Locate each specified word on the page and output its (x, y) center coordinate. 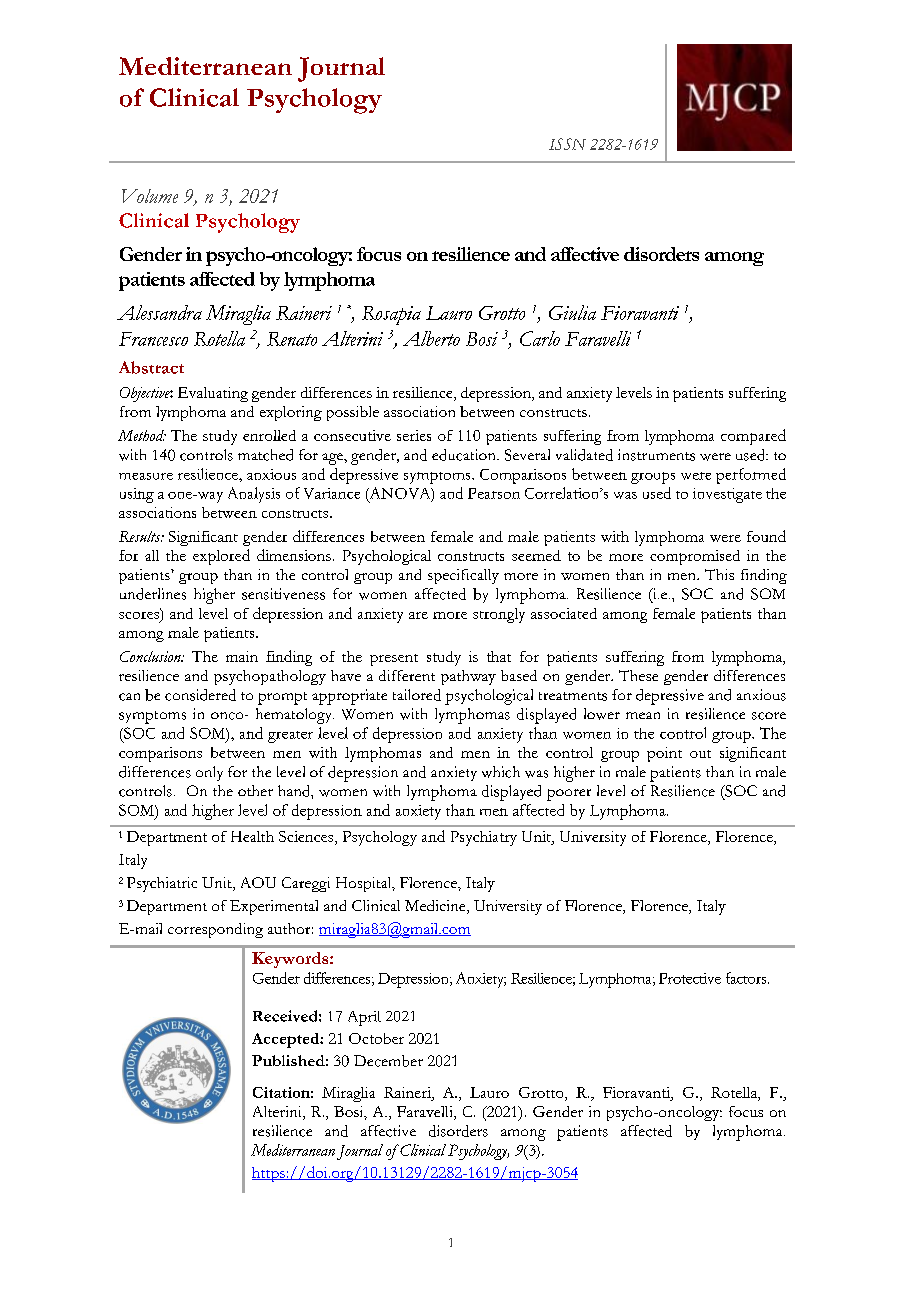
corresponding (215, 930)
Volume (150, 196)
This (719, 574)
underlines (153, 594)
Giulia (572, 312)
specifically (463, 576)
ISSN (567, 144)
